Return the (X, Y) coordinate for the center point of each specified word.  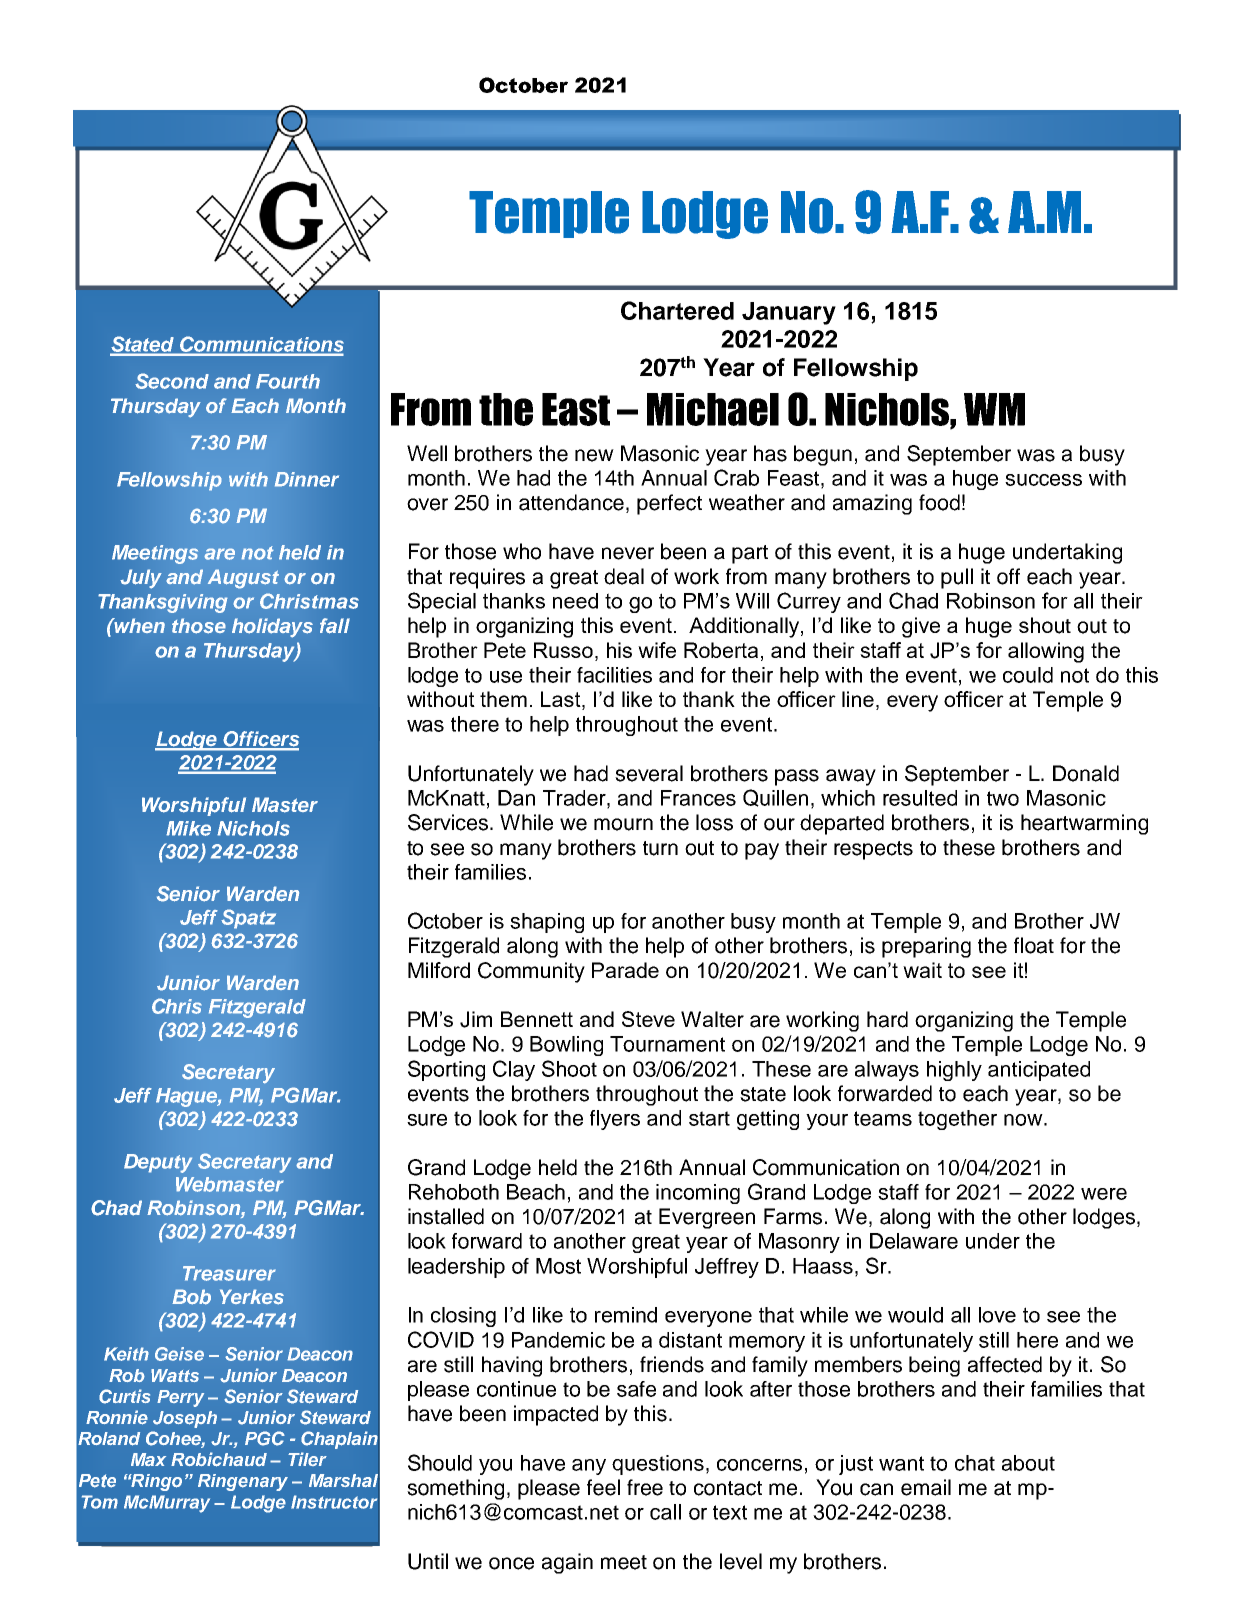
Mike (188, 828)
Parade (625, 970)
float (1034, 945)
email (926, 1487)
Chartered (677, 310)
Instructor (334, 1502)
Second (172, 381)
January (789, 313)
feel (603, 1487)
